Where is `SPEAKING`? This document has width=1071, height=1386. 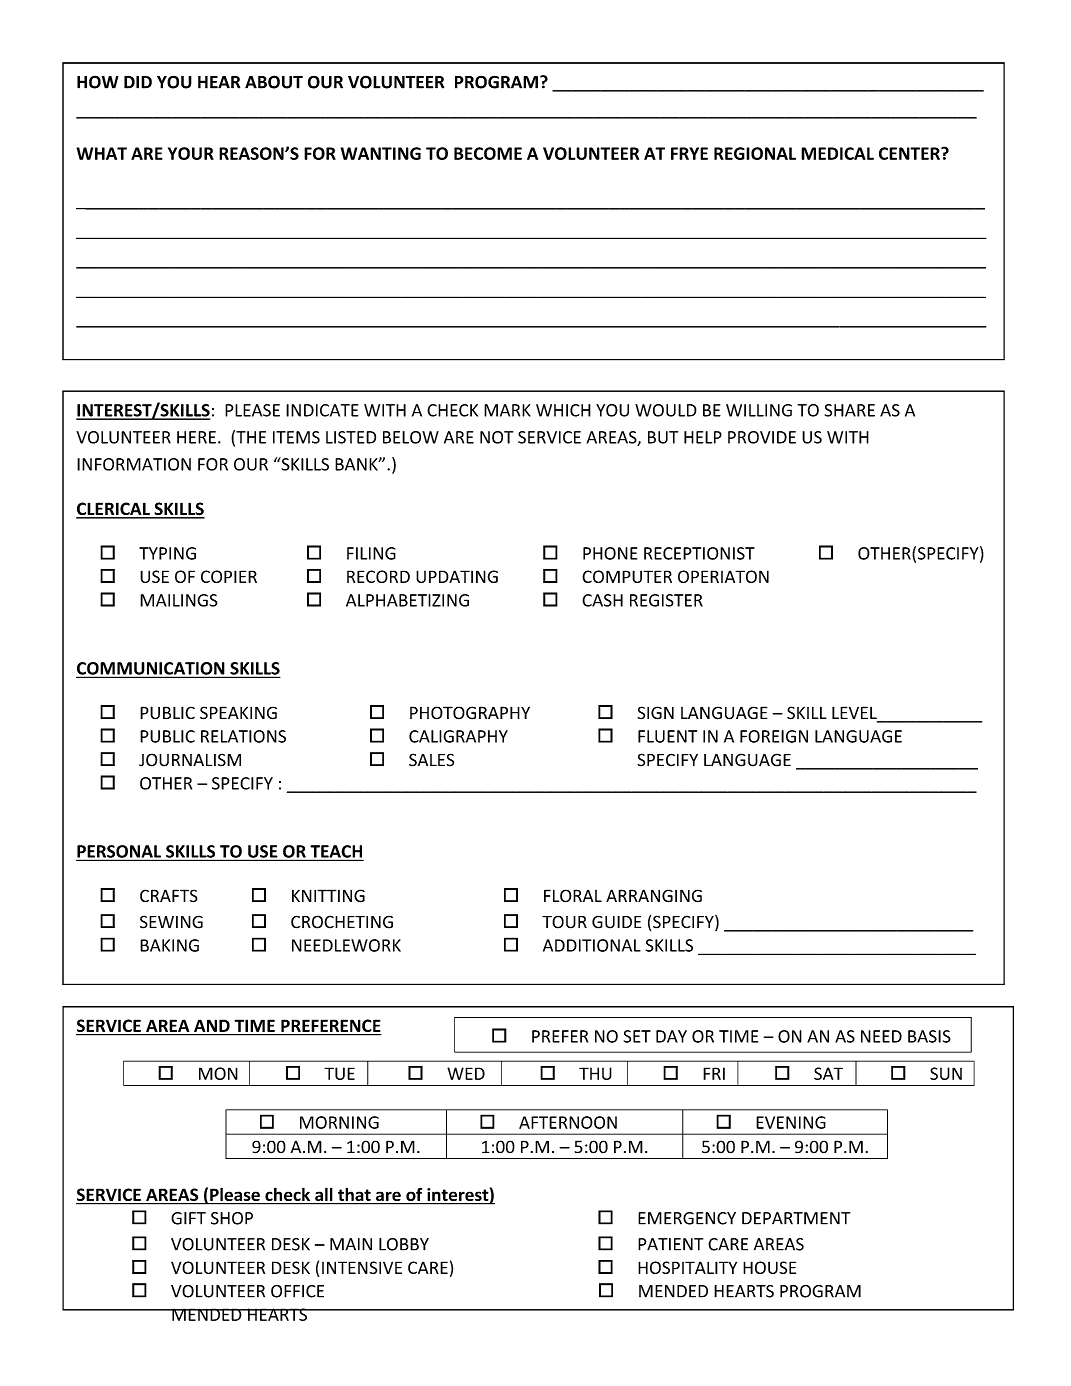 SPEAKING is located at coordinates (238, 713).
